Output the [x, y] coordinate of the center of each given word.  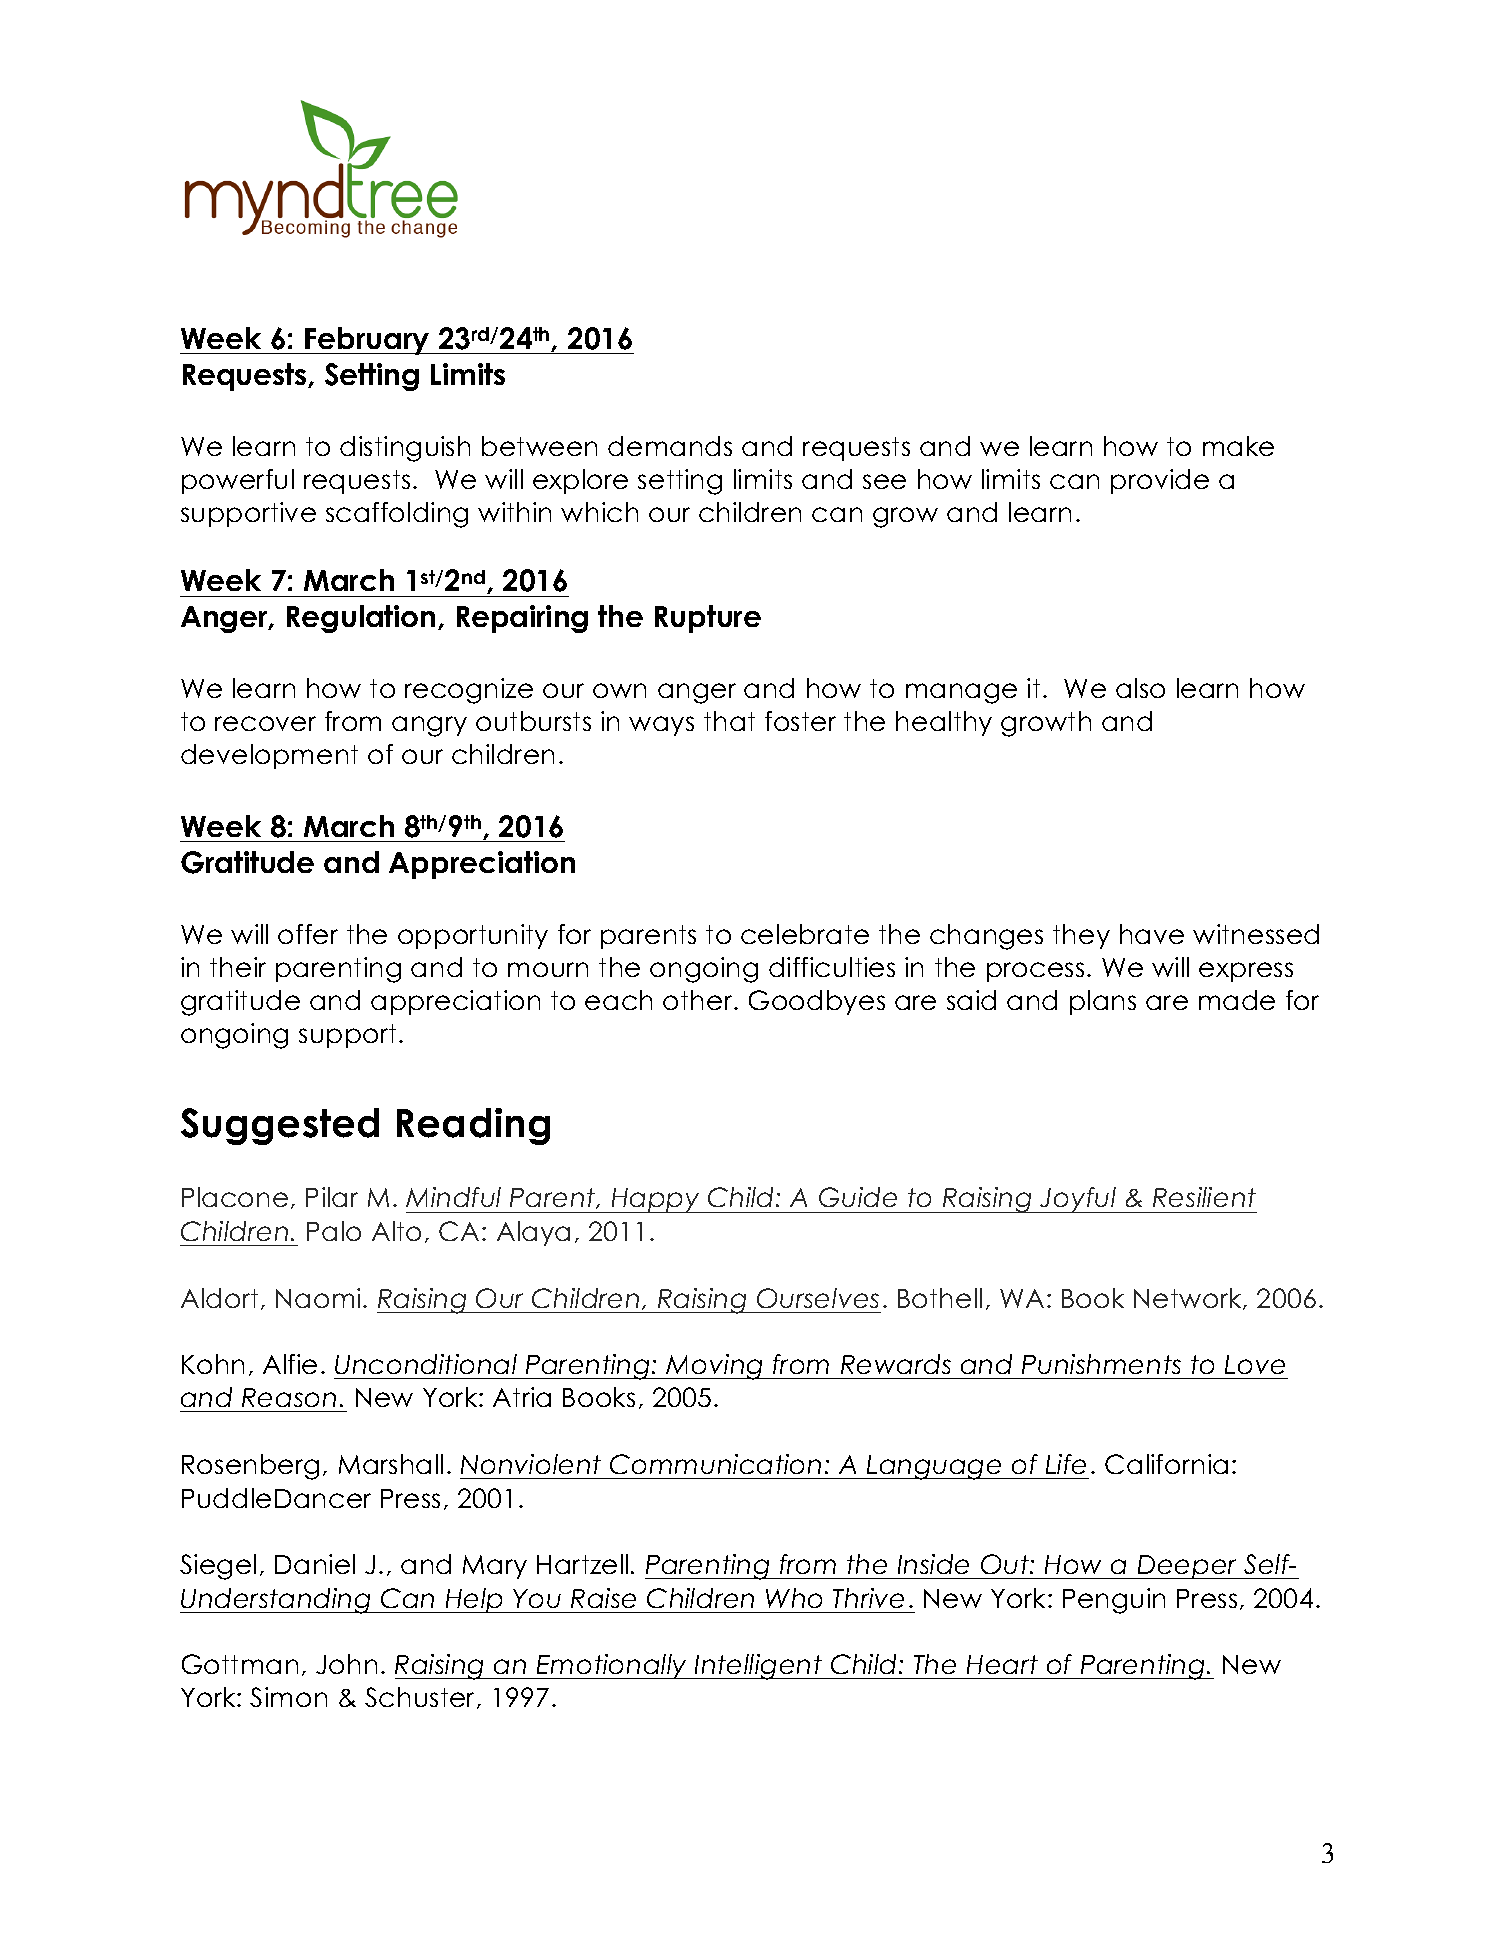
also [1140, 688]
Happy [655, 1200]
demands [670, 446]
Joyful [1078, 1200]
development [269, 756]
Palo [334, 1231]
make [1238, 446]
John [346, 1664]
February [368, 341]
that [729, 721]
